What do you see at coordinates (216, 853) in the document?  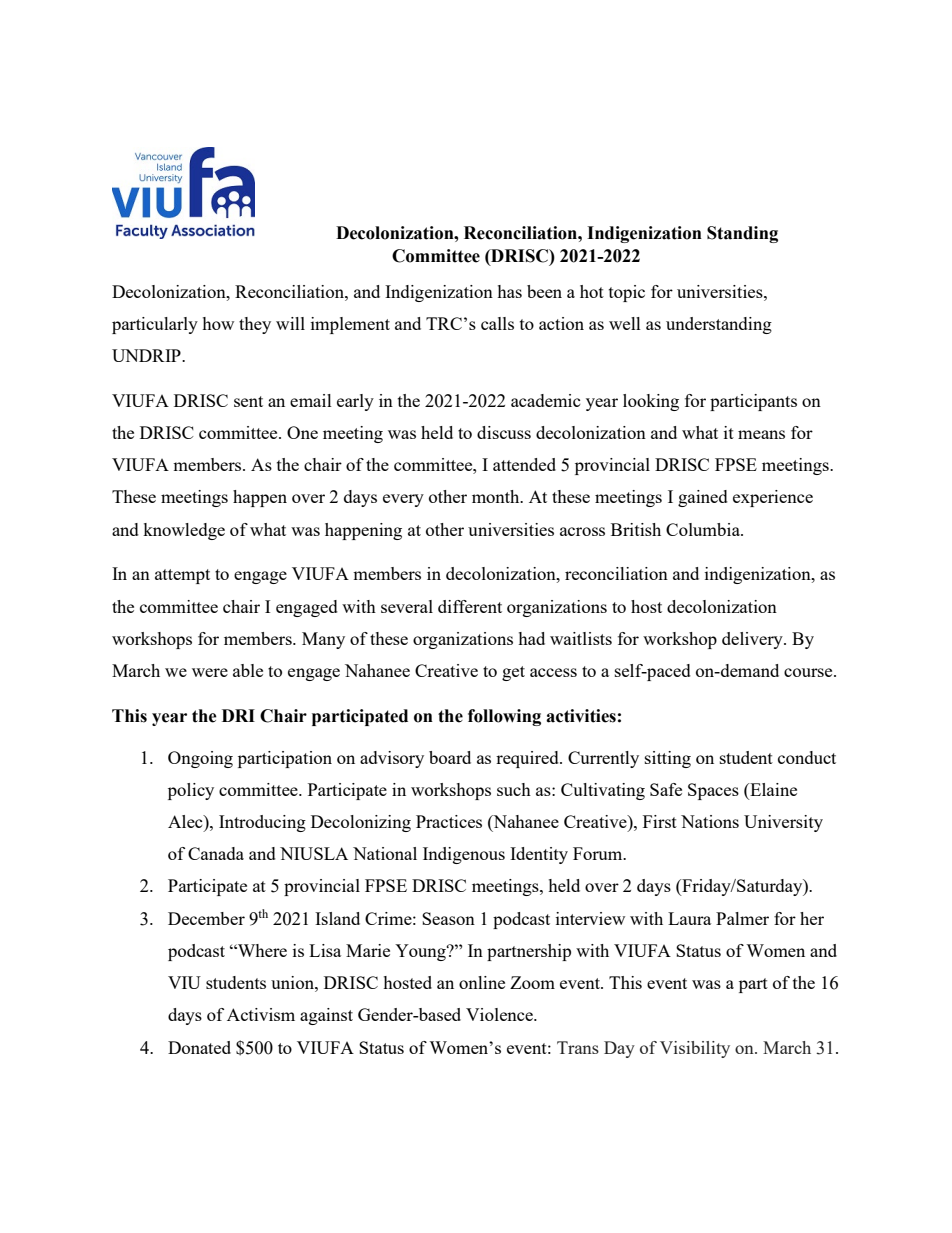 I see `Canada` at bounding box center [216, 853].
